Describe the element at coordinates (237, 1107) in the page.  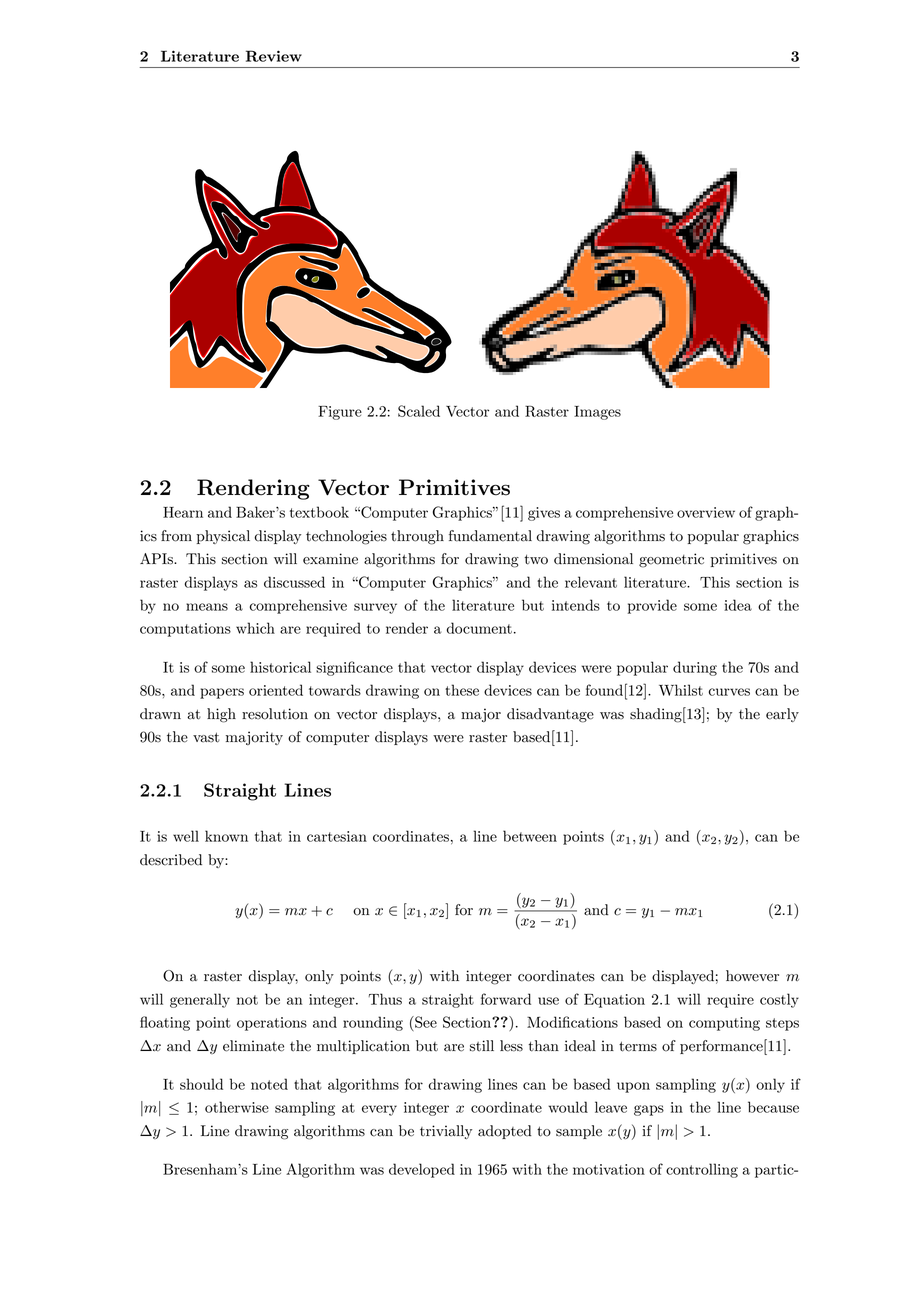
I see `otherwise` at that location.
